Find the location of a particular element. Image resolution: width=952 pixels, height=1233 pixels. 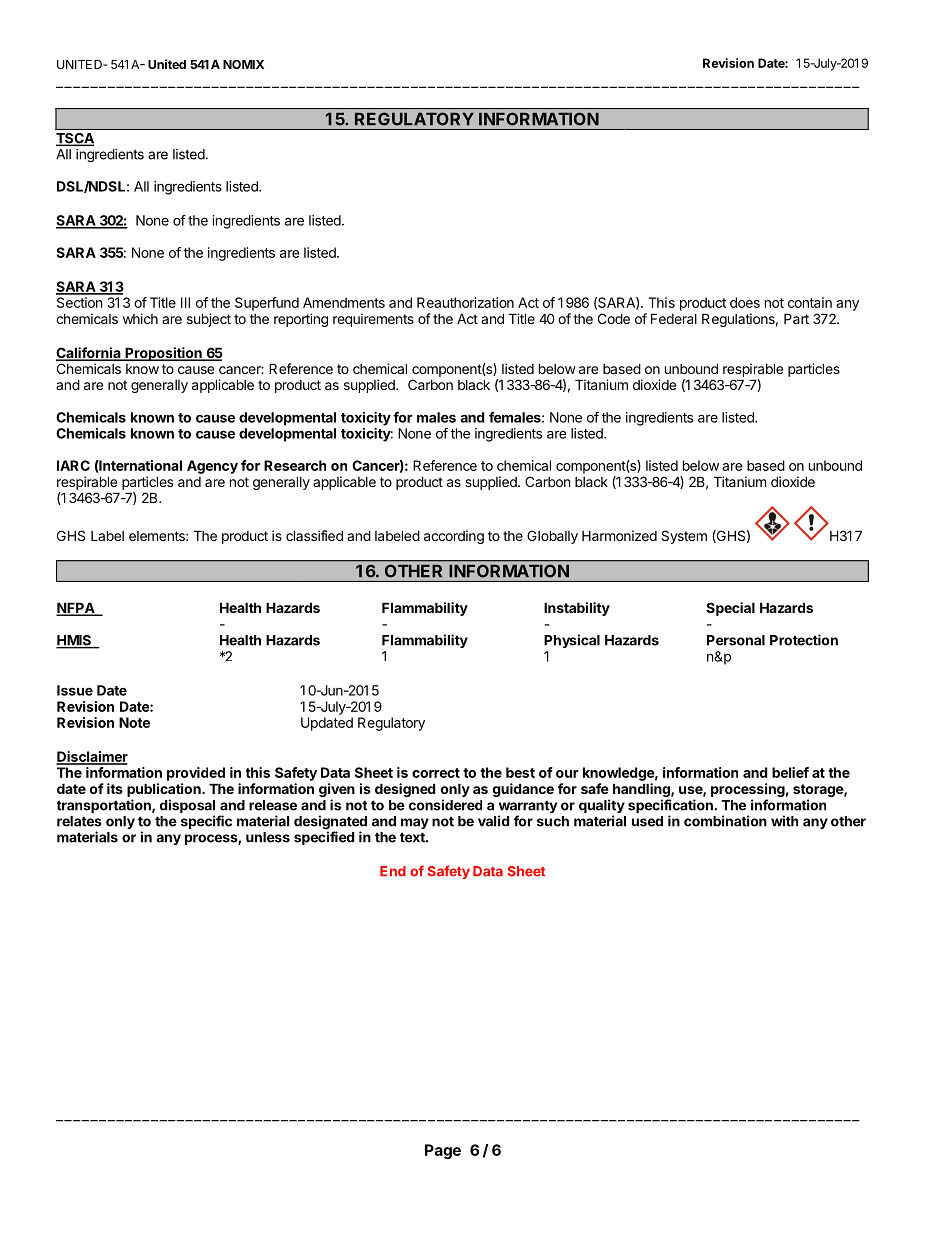

does is located at coordinates (745, 302).
